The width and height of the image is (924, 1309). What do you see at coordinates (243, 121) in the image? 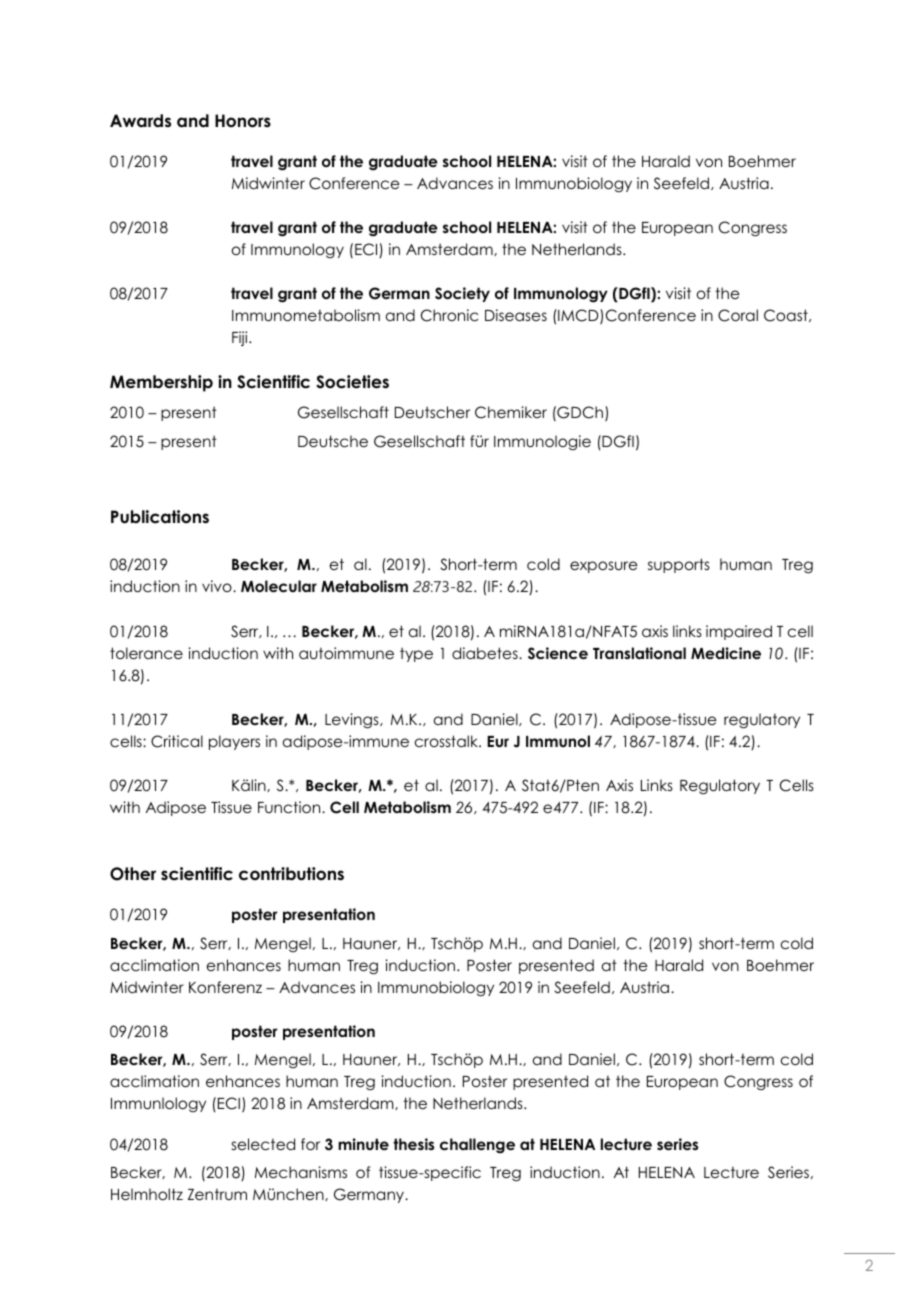
I see `Honors` at bounding box center [243, 121].
